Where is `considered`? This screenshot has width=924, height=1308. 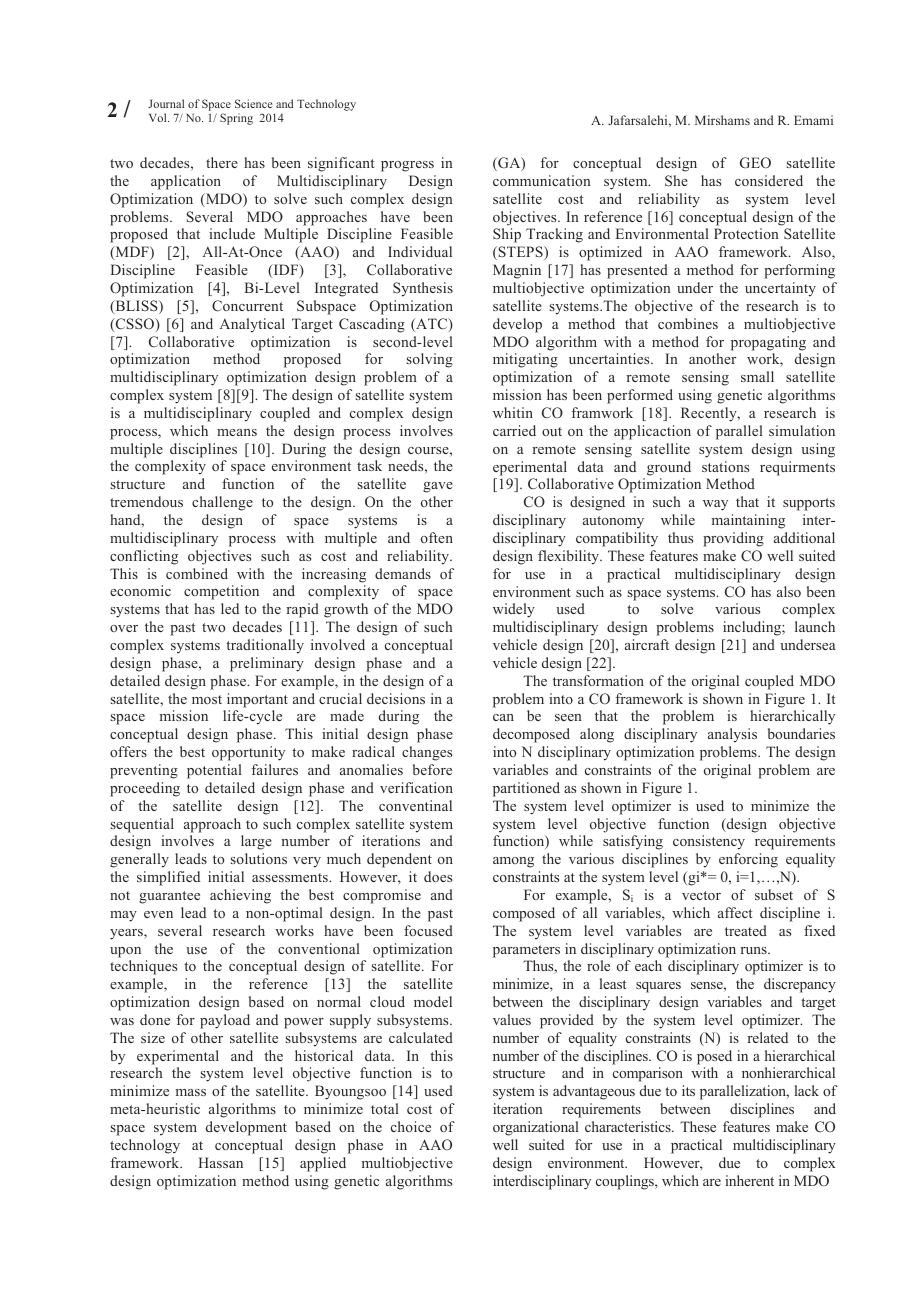 considered is located at coordinates (769, 180).
